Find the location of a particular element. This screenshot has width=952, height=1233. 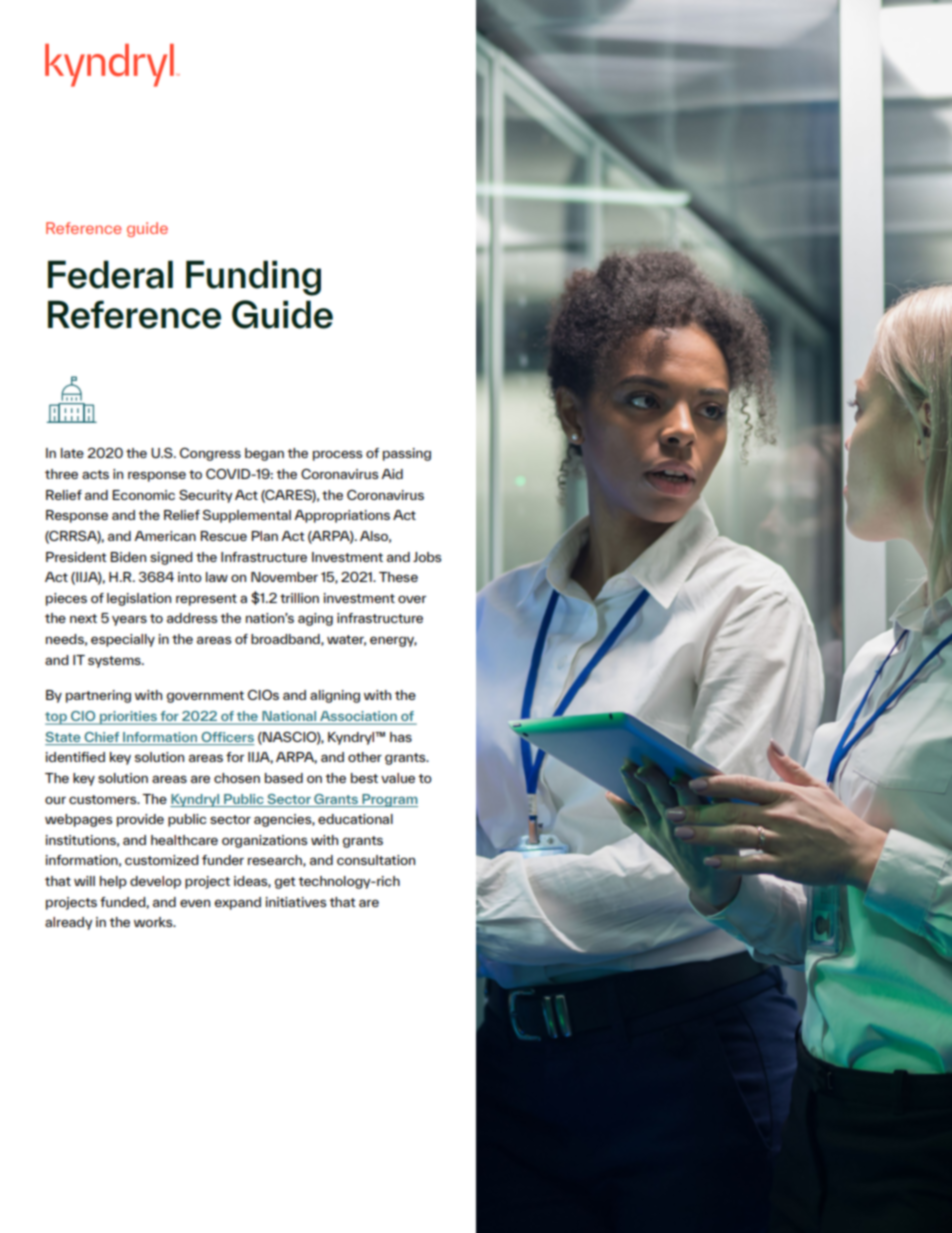

late is located at coordinates (72, 453).
